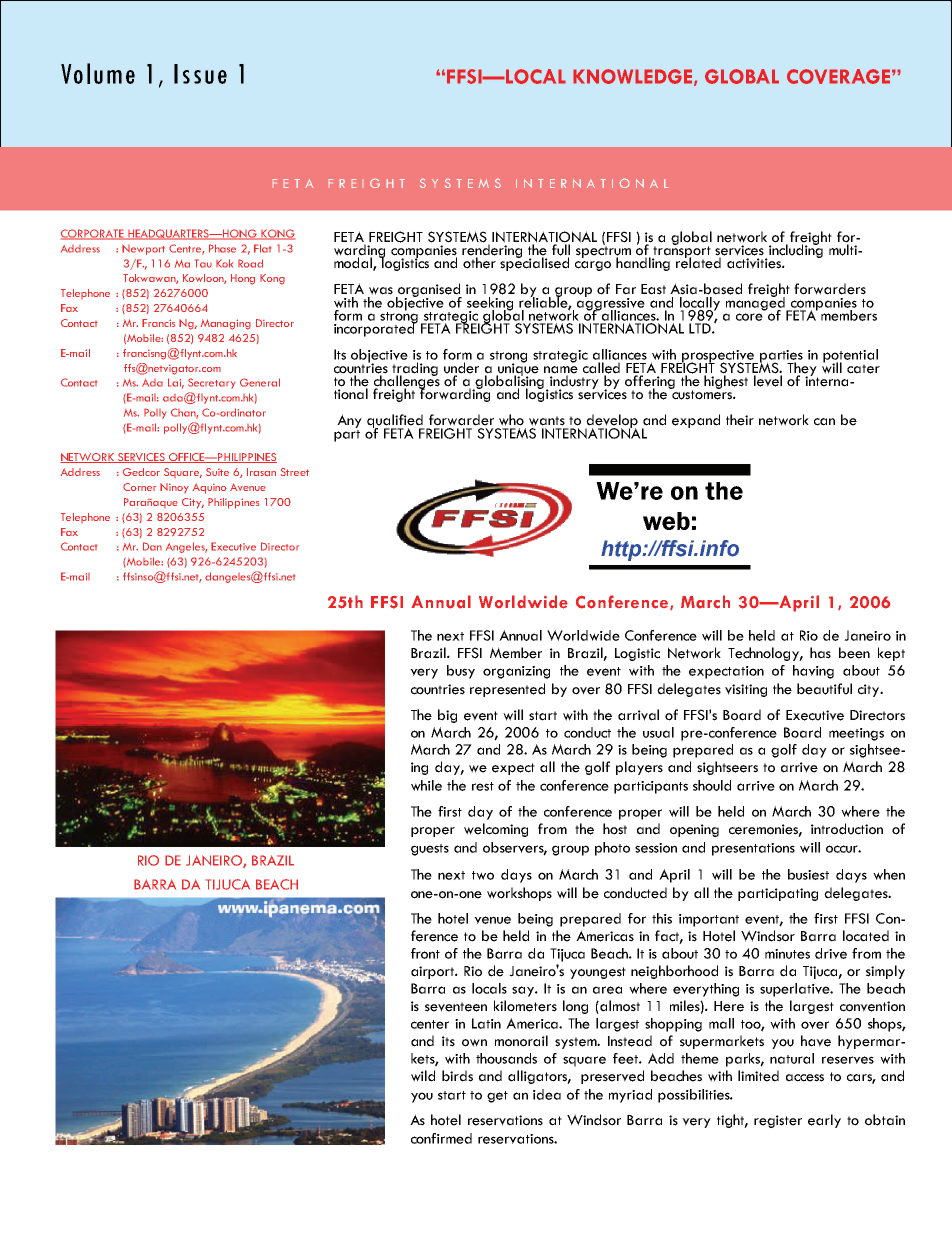 The width and height of the document is (952, 1233). What do you see at coordinates (561, 370) in the document?
I see `name` at bounding box center [561, 370].
